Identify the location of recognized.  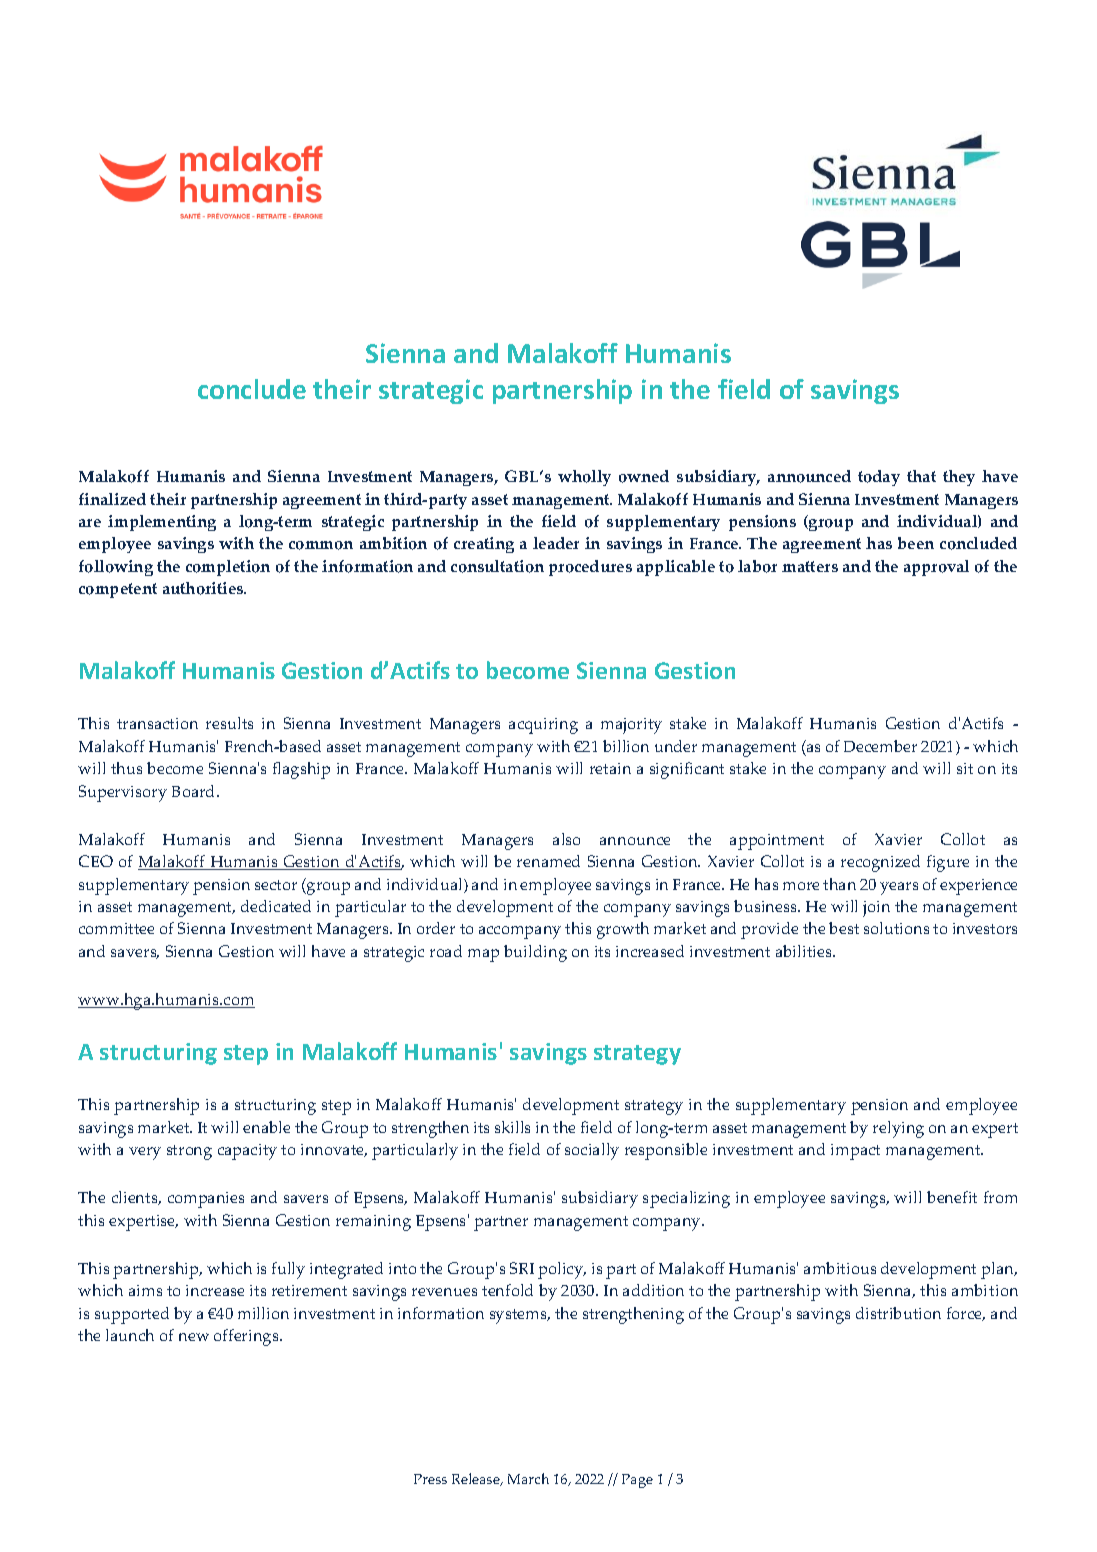
(880, 863).
